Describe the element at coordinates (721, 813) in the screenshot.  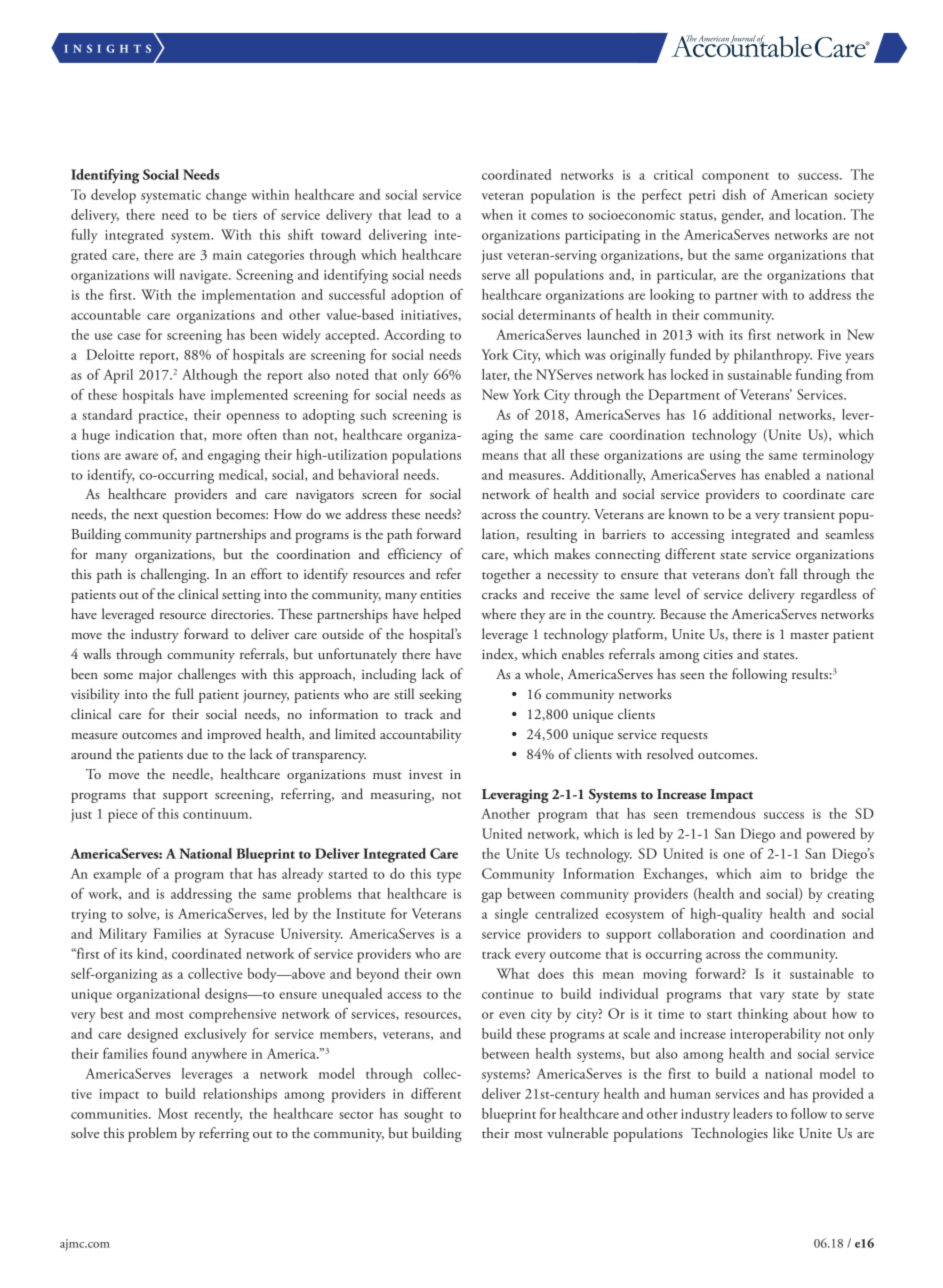
I see `tremendous` at that location.
